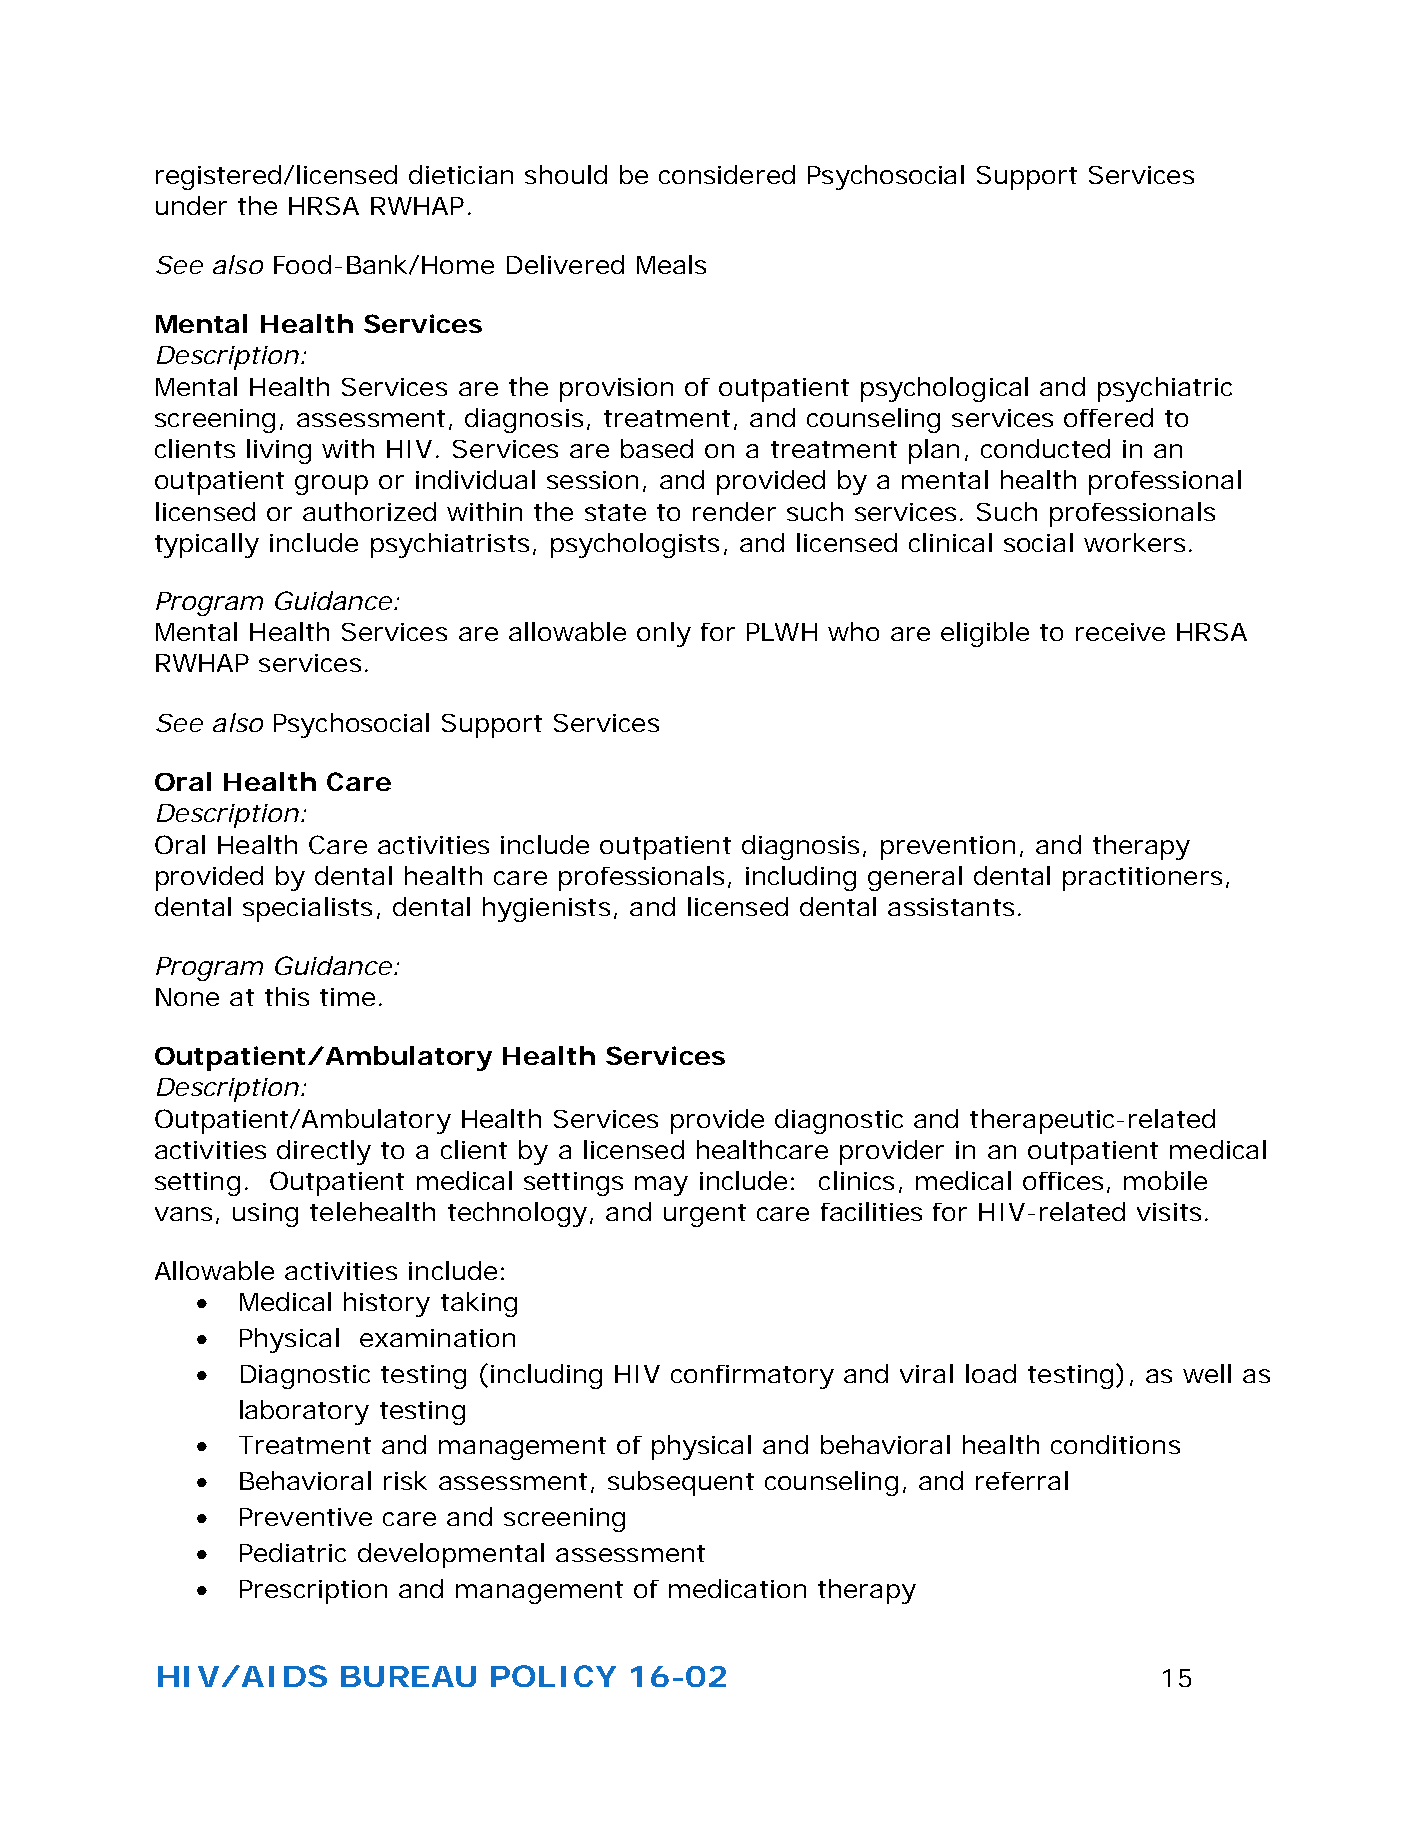 The width and height of the screenshot is (1426, 1846). What do you see at coordinates (671, 264) in the screenshot?
I see `Meals` at bounding box center [671, 264].
